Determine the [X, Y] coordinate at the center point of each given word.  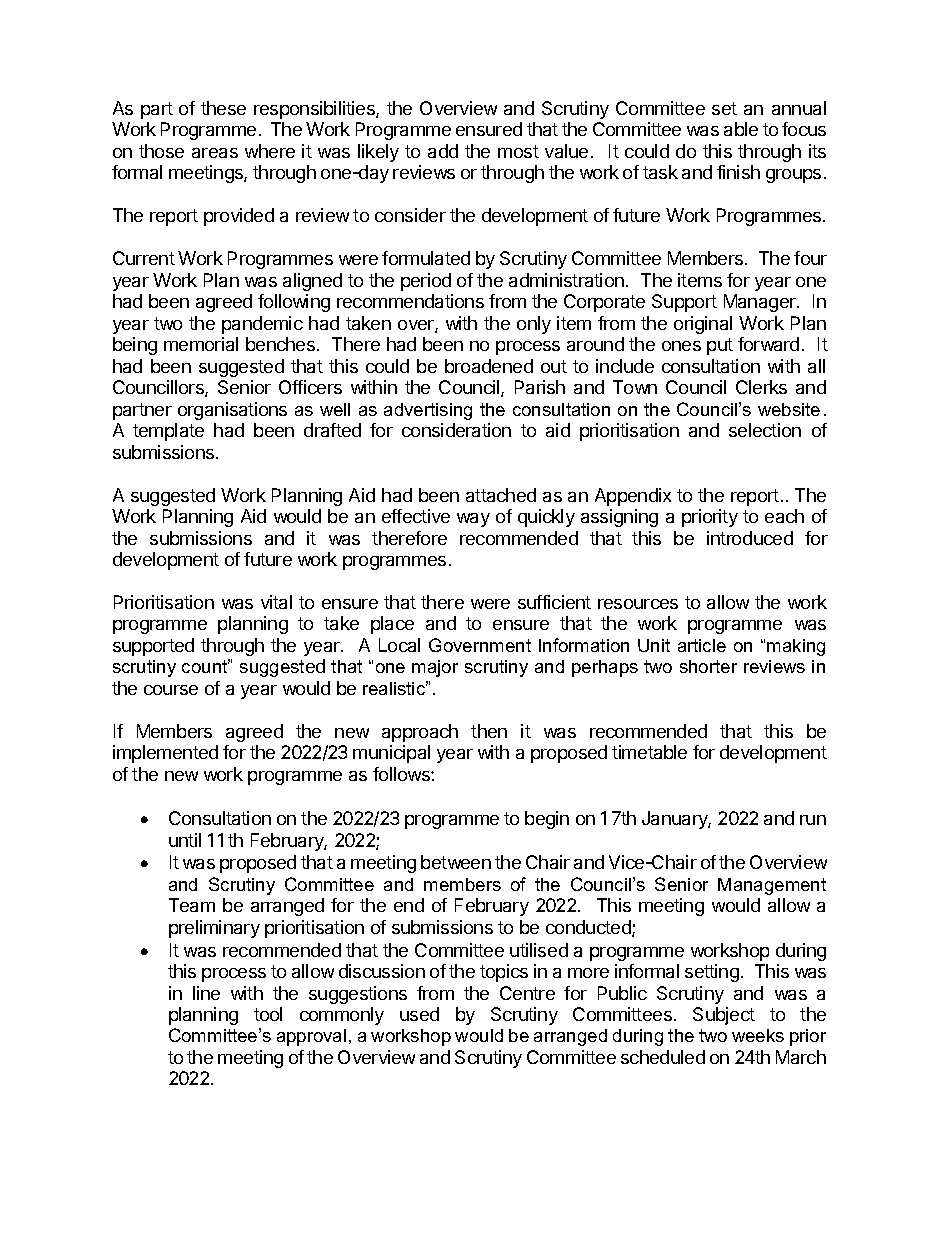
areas [215, 153]
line [206, 993]
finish [738, 172]
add [443, 151]
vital [276, 602]
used [419, 1014]
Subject [724, 1016]
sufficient [554, 602]
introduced [750, 538]
